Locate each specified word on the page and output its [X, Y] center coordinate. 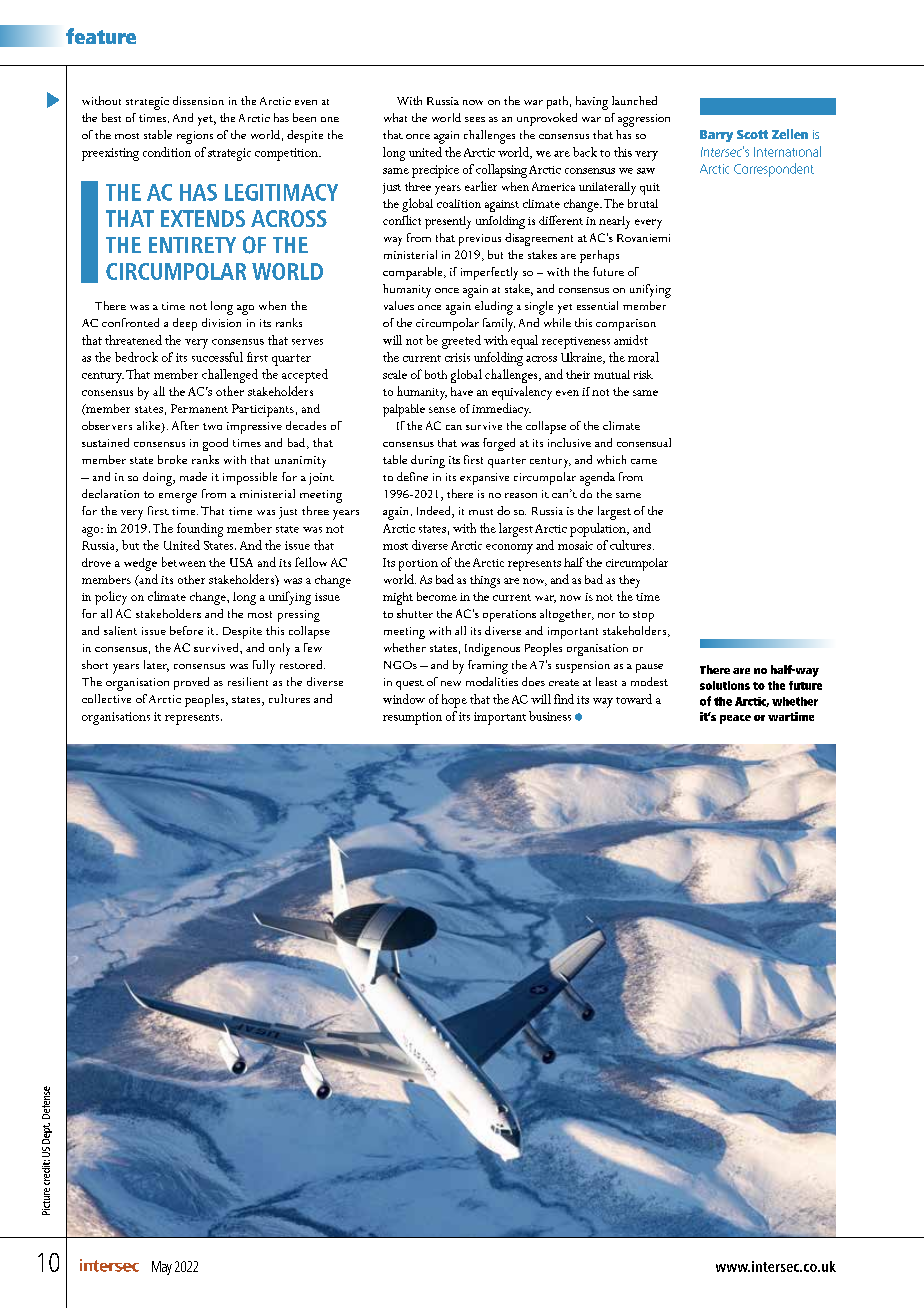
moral [643, 357]
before [186, 630]
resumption [412, 718]
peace [735, 719]
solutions [725, 685]
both [436, 374]
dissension [198, 100]
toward [634, 699]
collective [106, 698]
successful [217, 357]
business [550, 716]
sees [475, 119]
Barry [716, 136]
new [451, 683]
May [162, 1268]
